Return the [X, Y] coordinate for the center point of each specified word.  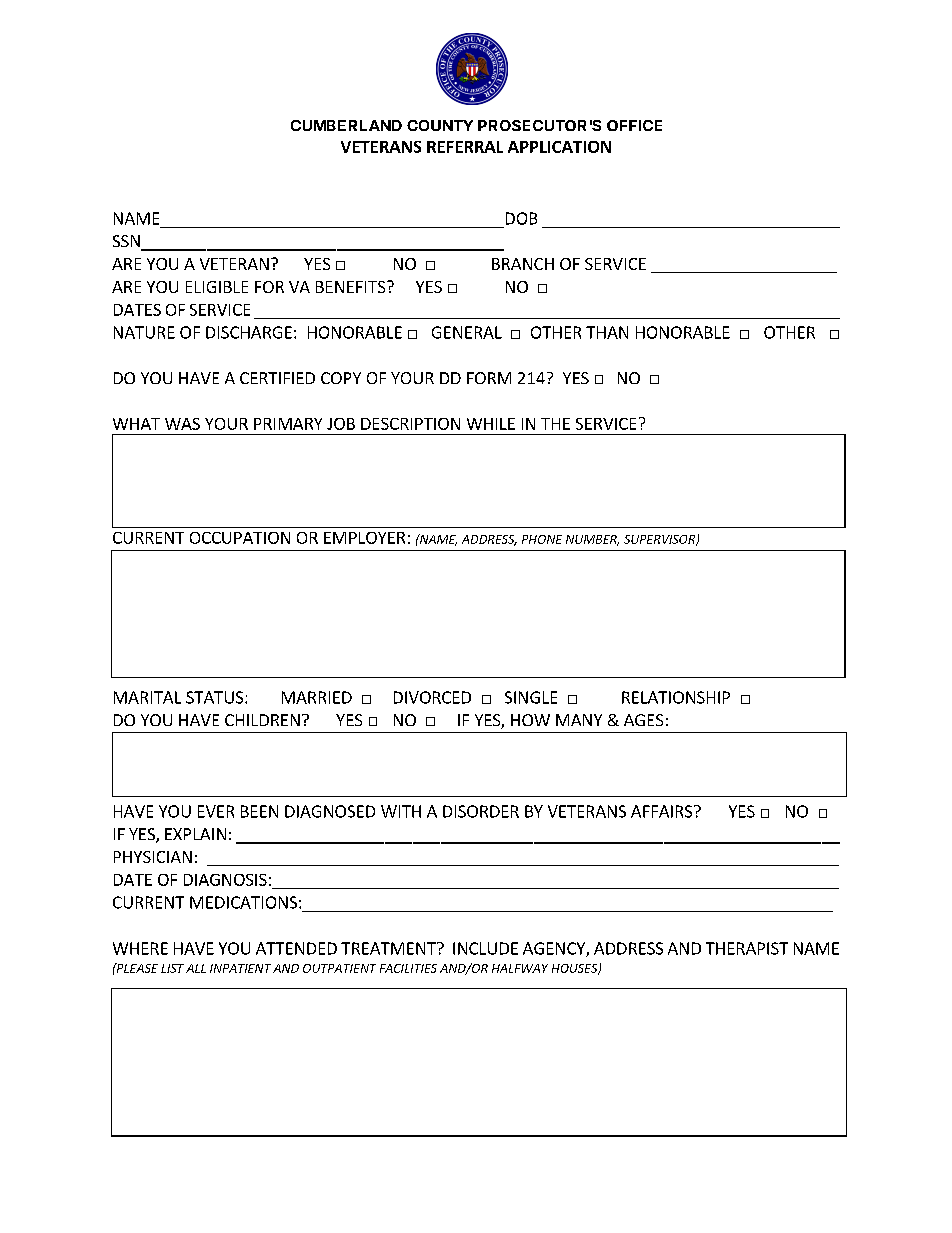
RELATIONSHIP [676, 697]
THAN [607, 332]
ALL [196, 968]
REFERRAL [465, 147]
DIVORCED [432, 697]
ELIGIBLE [217, 287]
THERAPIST [747, 948]
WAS [182, 424]
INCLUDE [485, 948]
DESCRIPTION [410, 424]
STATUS [216, 697]
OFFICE [634, 125]
